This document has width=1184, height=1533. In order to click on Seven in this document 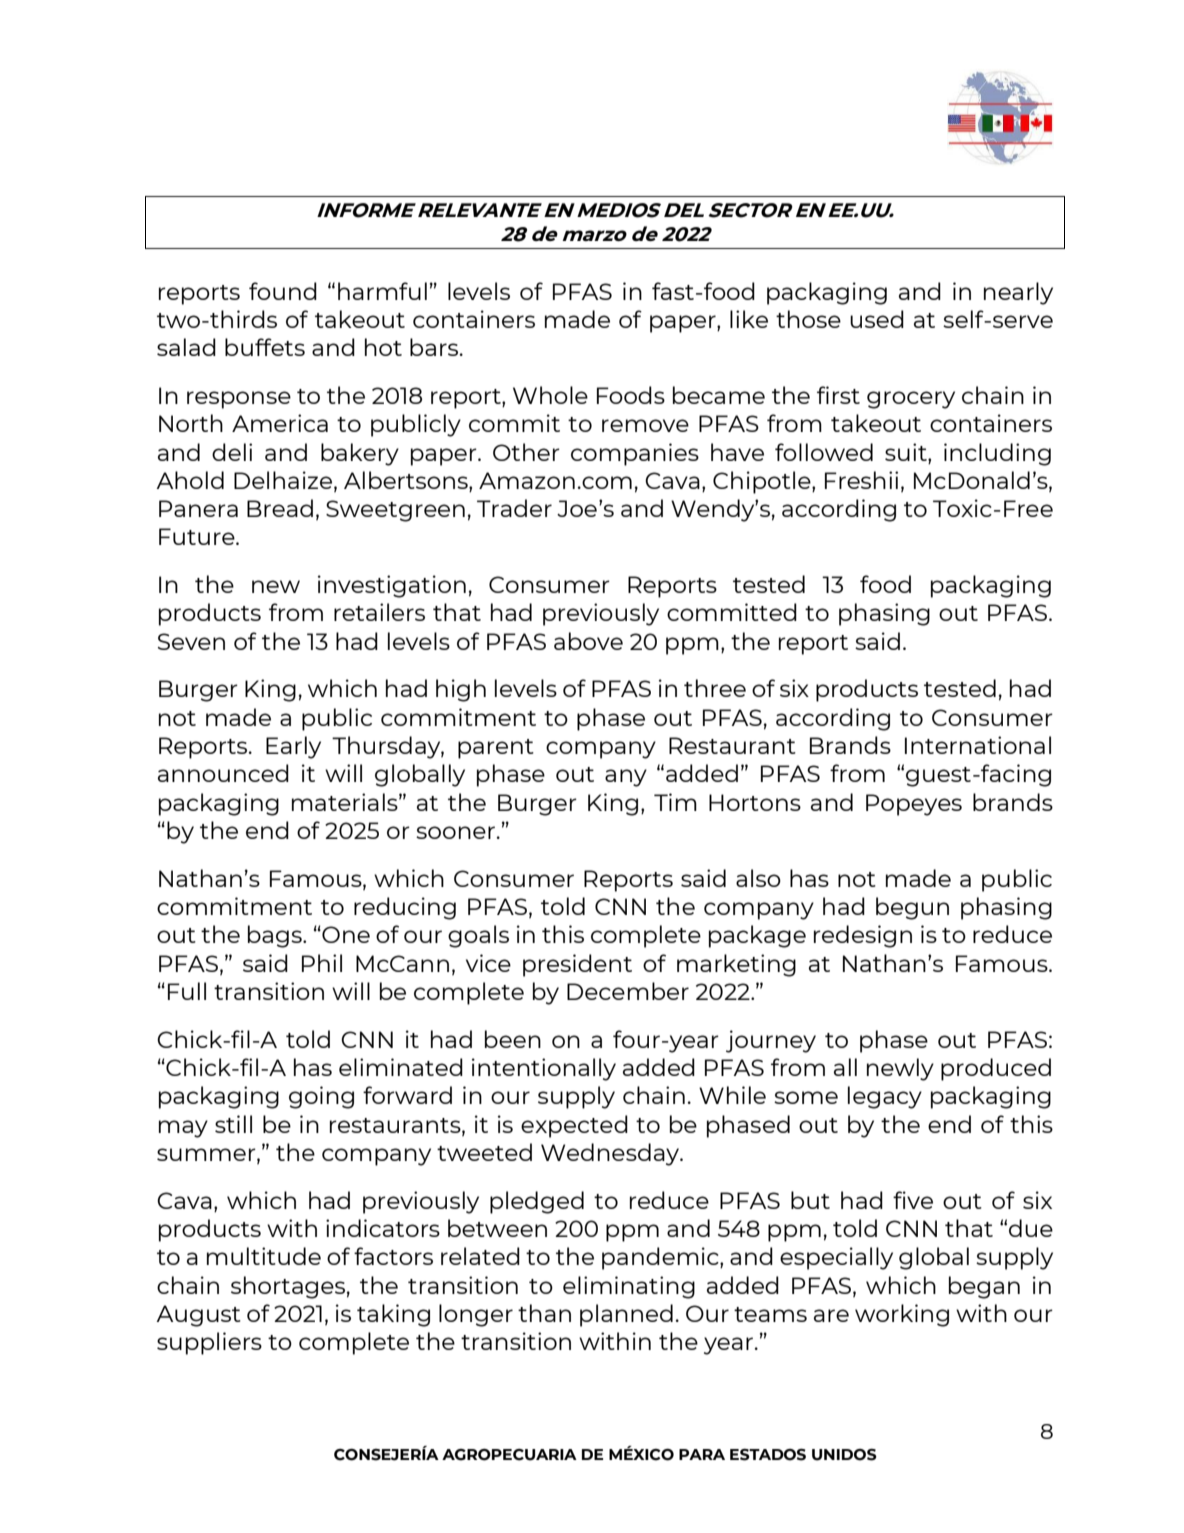, I will do `click(191, 641)`.
